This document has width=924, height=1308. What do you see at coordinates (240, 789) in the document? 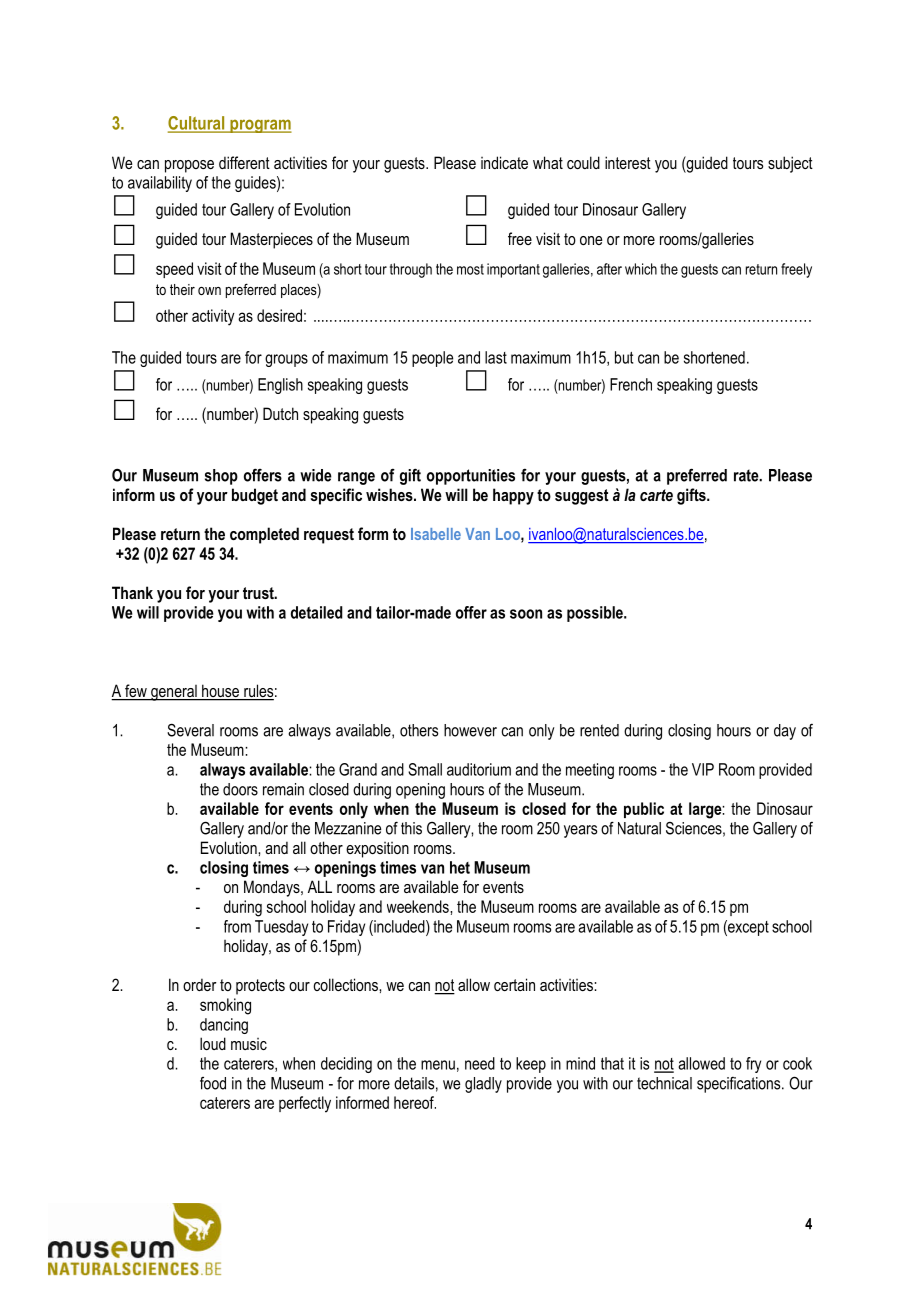
I see `doors` at bounding box center [240, 789].
